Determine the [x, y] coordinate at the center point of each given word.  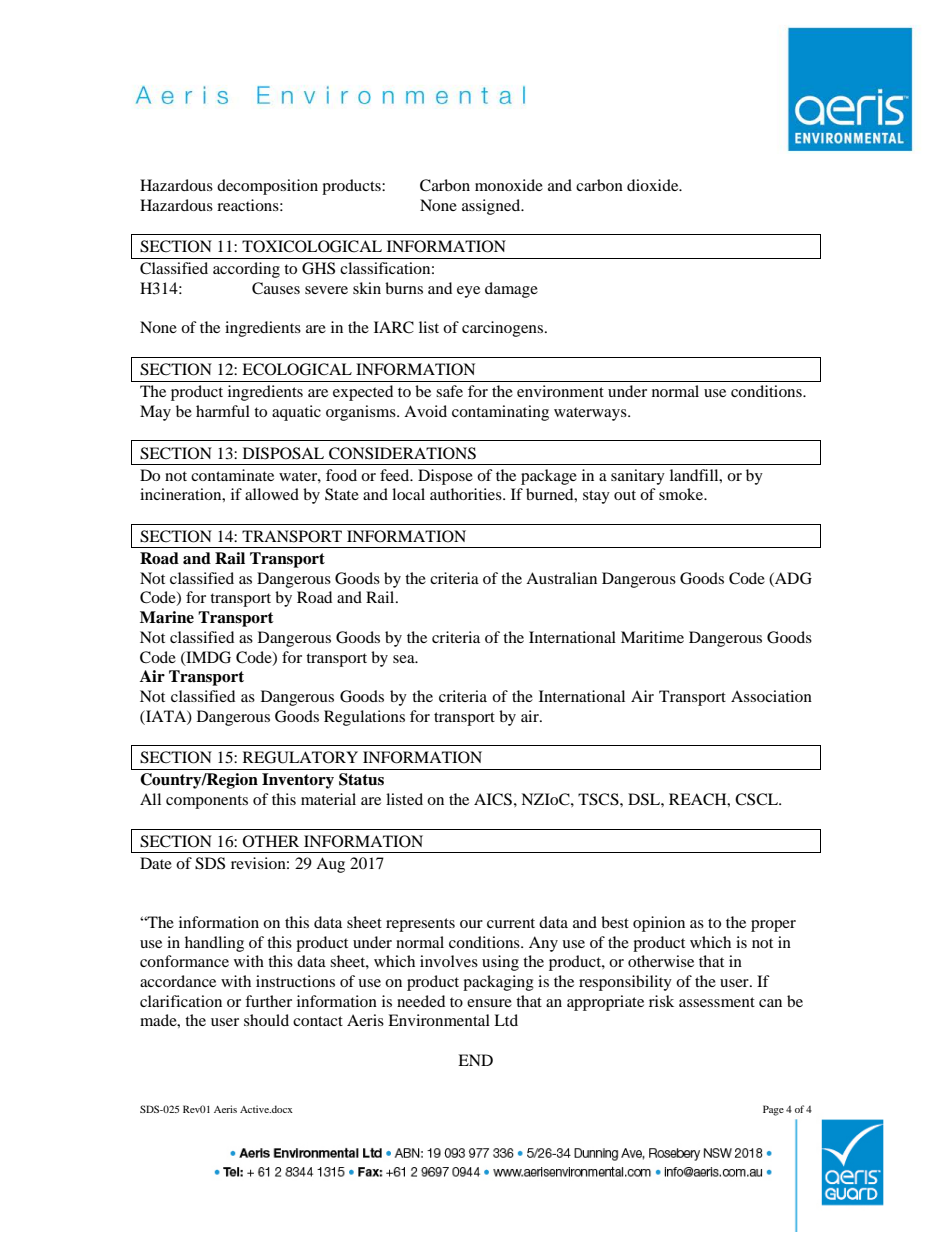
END [475, 1060]
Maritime [652, 637]
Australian [561, 578]
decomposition [267, 187]
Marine [167, 617]
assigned [492, 207]
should [266, 1020]
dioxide [654, 185]
